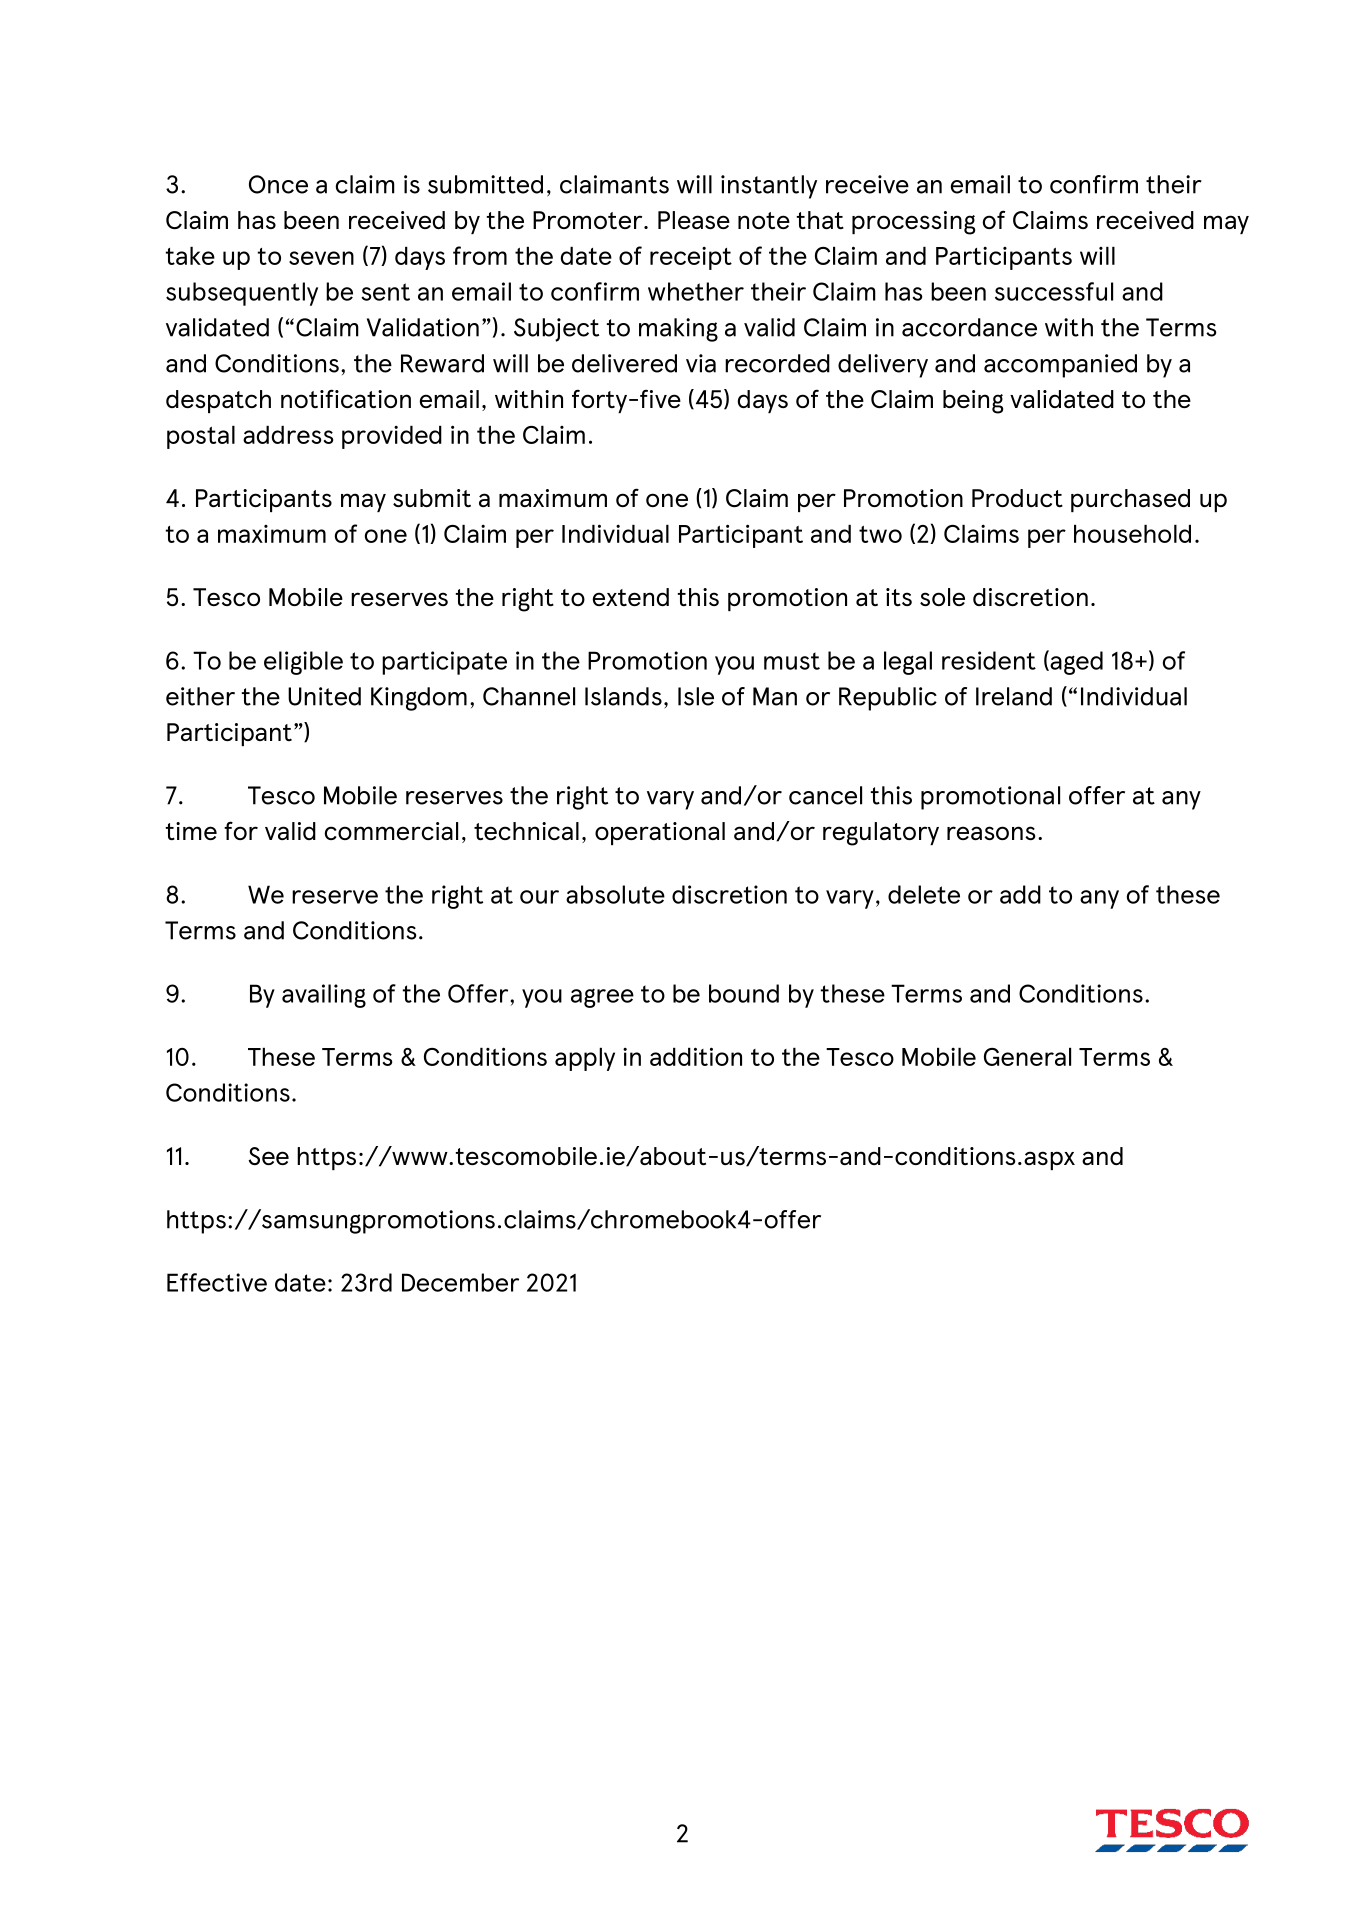 This image has height=1931, width=1365. Describe the element at coordinates (694, 220) in the image. I see `Please` at that location.
